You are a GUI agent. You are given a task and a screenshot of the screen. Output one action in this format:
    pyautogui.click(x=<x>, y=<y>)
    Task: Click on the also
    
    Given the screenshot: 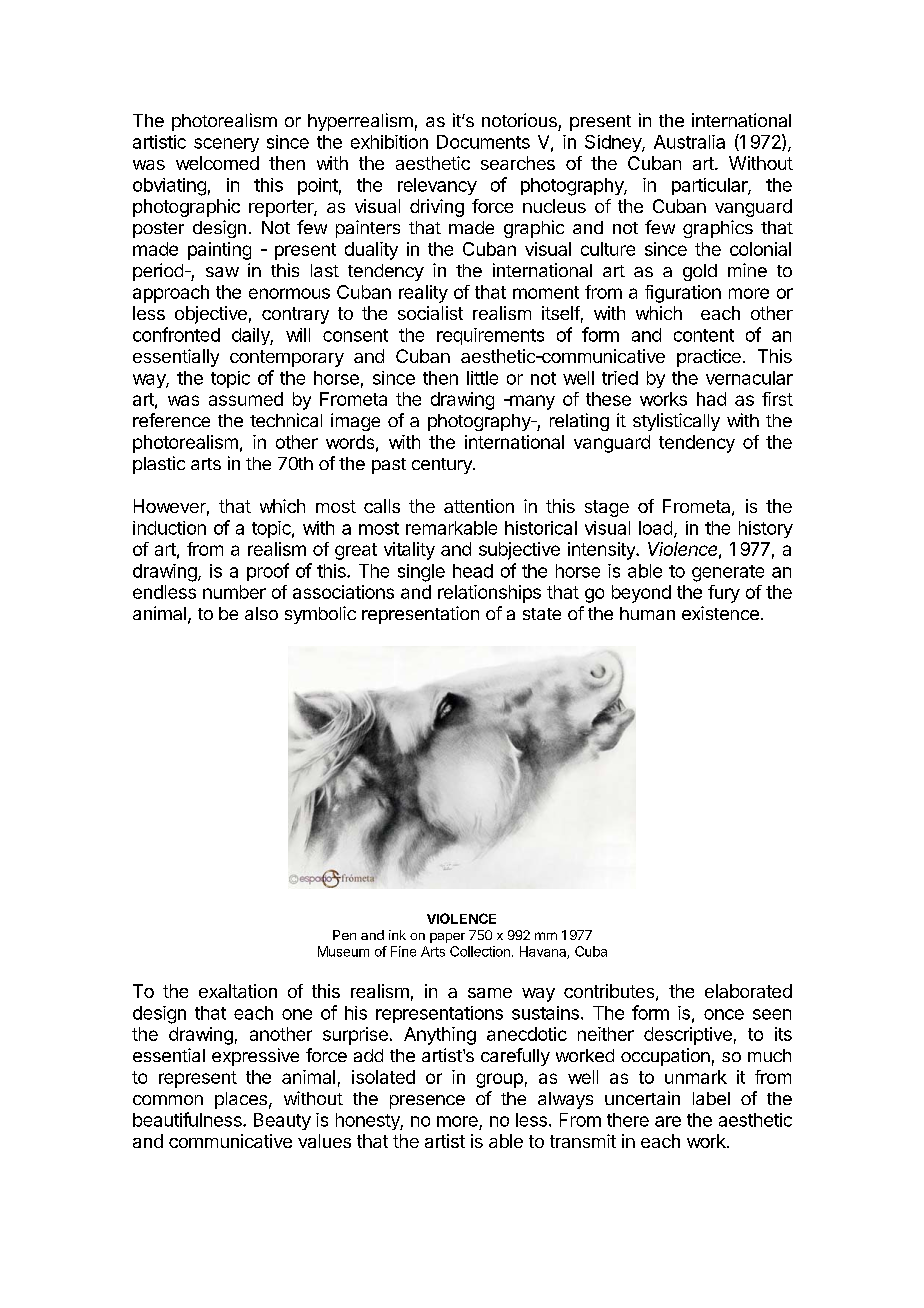 What is the action you would take?
    pyautogui.click(x=261, y=613)
